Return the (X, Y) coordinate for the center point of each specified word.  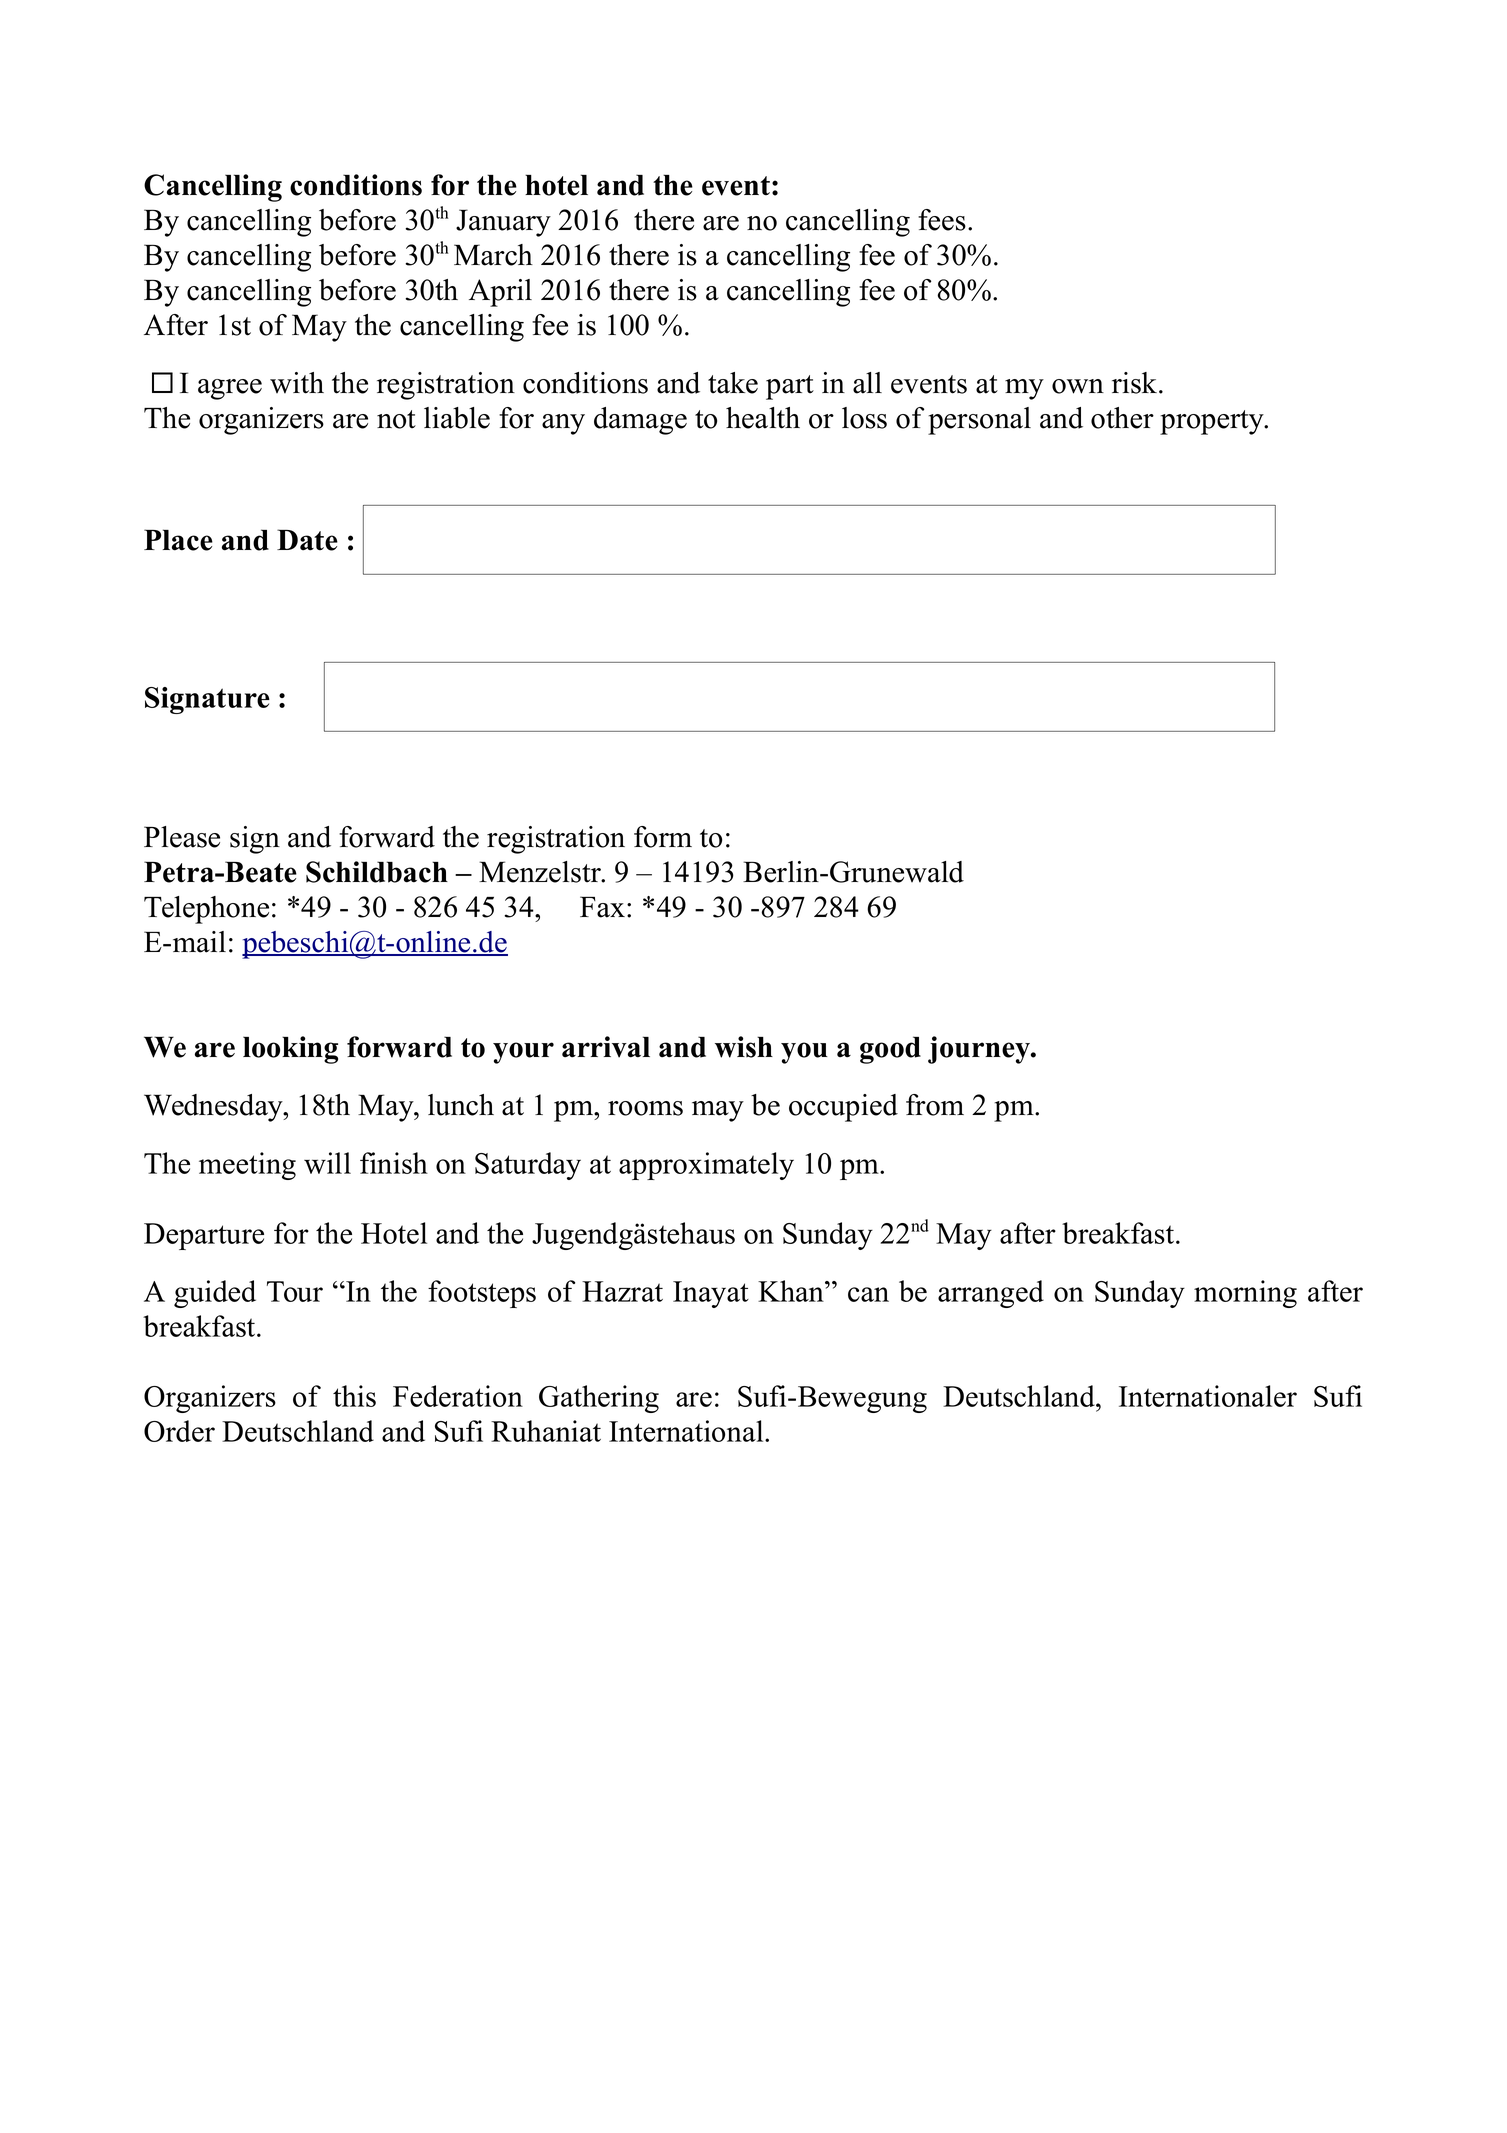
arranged (991, 1294)
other (1122, 418)
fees (942, 220)
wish (744, 1047)
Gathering (599, 1399)
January (503, 223)
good (890, 1050)
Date (307, 540)
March (493, 255)
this (354, 1396)
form (663, 837)
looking (290, 1050)
